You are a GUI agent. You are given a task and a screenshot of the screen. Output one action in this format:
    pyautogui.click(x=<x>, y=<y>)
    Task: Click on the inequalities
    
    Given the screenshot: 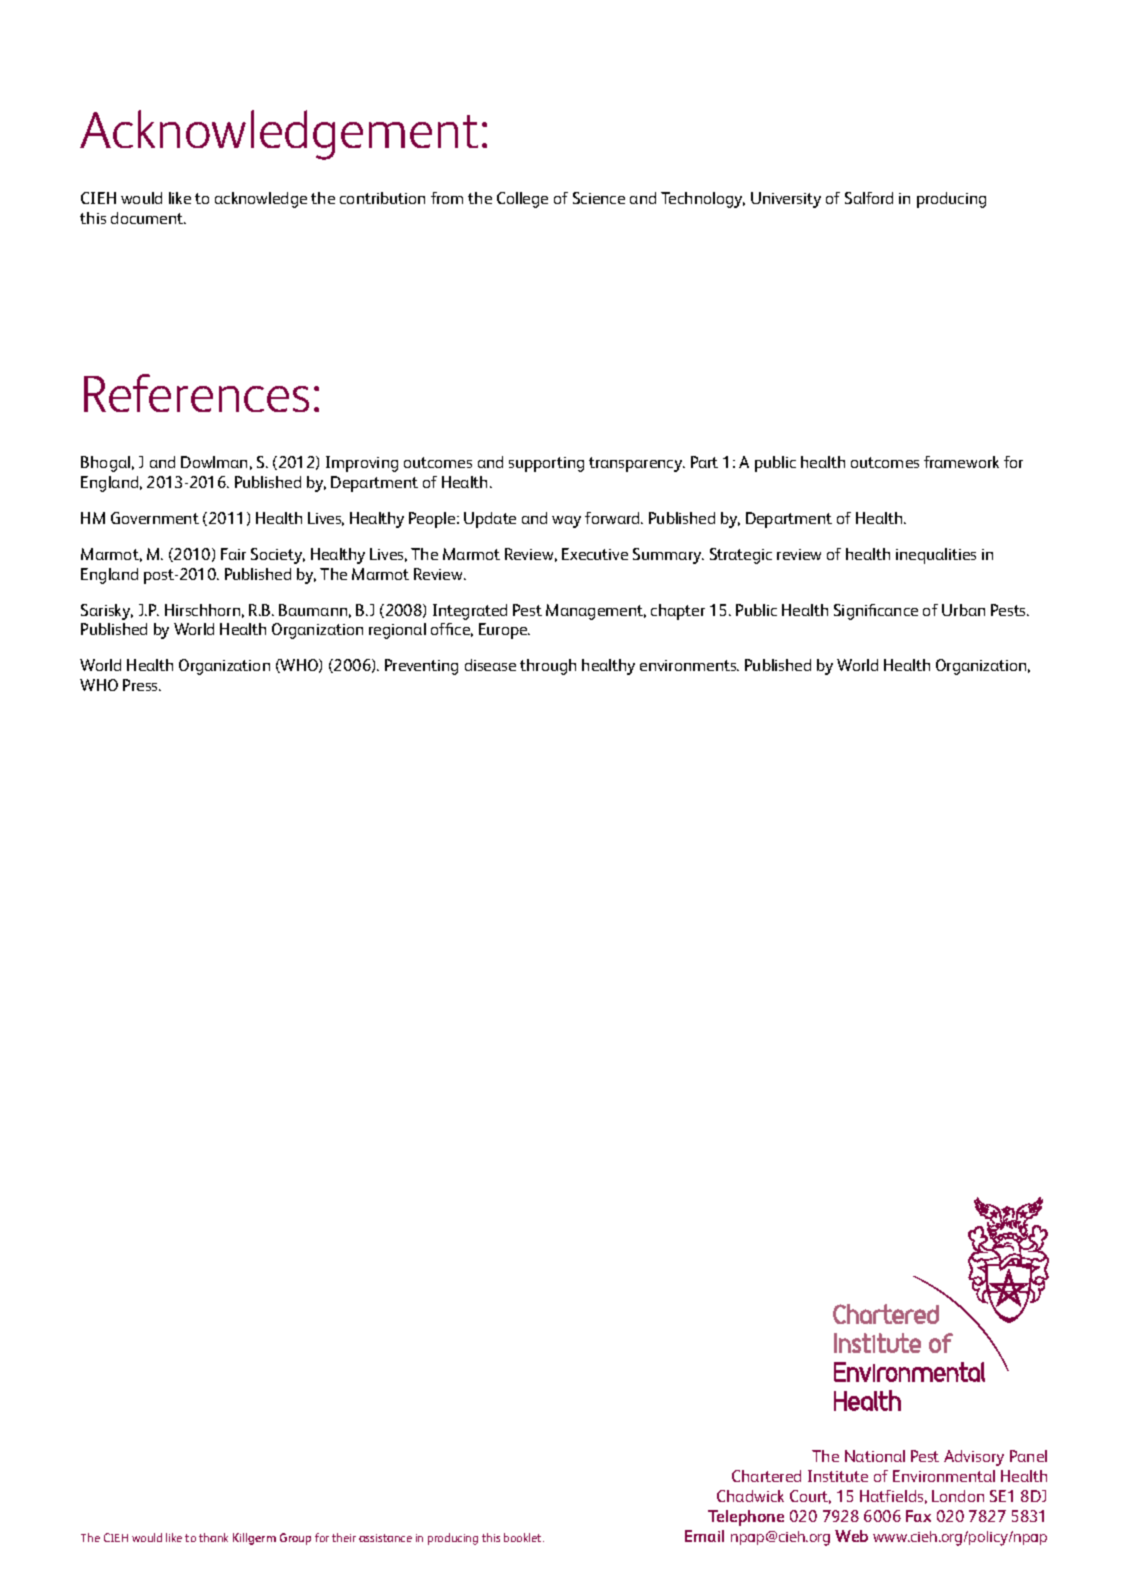 What is the action you would take?
    pyautogui.click(x=936, y=556)
